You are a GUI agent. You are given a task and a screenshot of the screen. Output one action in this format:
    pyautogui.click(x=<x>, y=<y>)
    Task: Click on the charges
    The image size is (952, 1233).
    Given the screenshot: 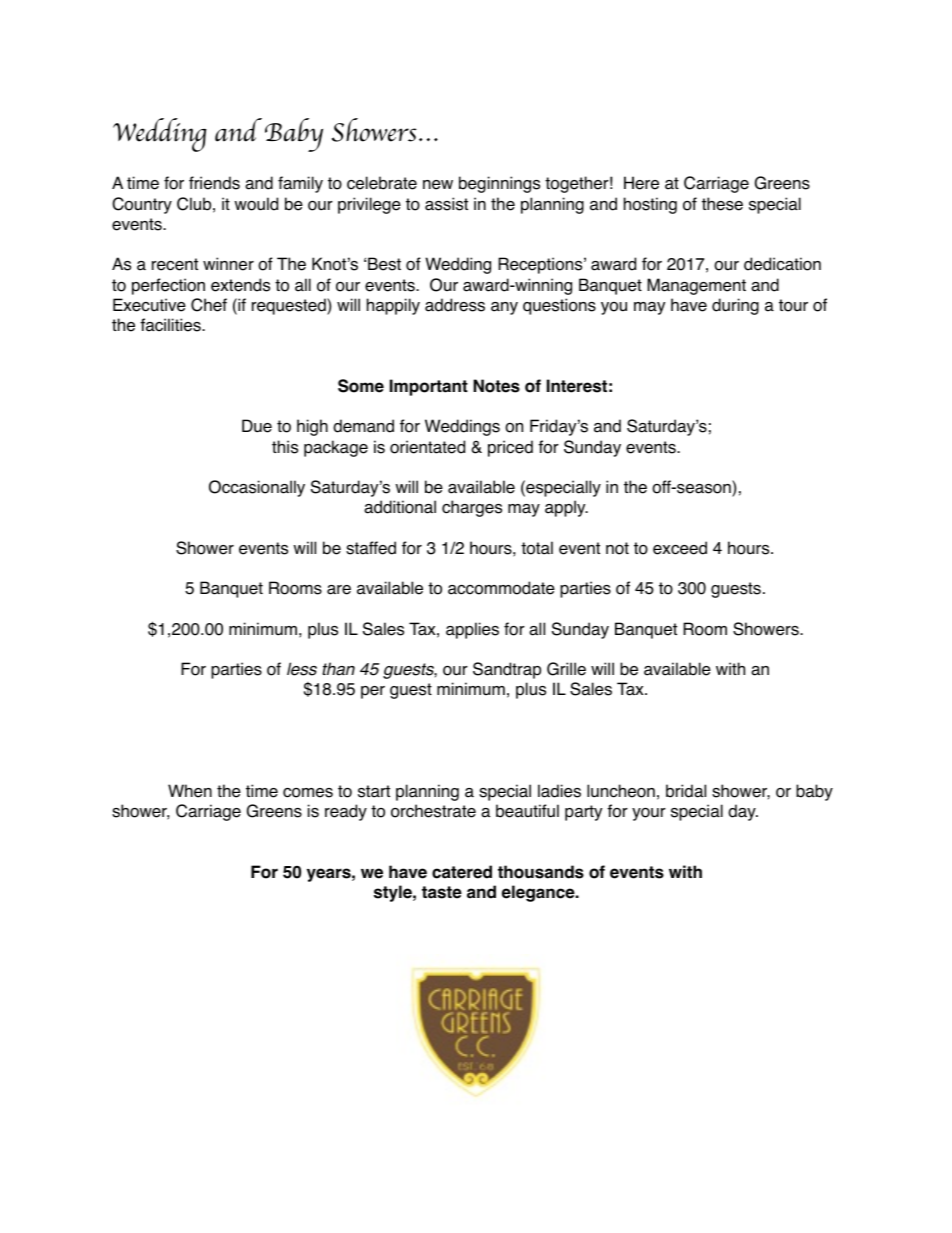 What is the action you would take?
    pyautogui.click(x=472, y=508)
